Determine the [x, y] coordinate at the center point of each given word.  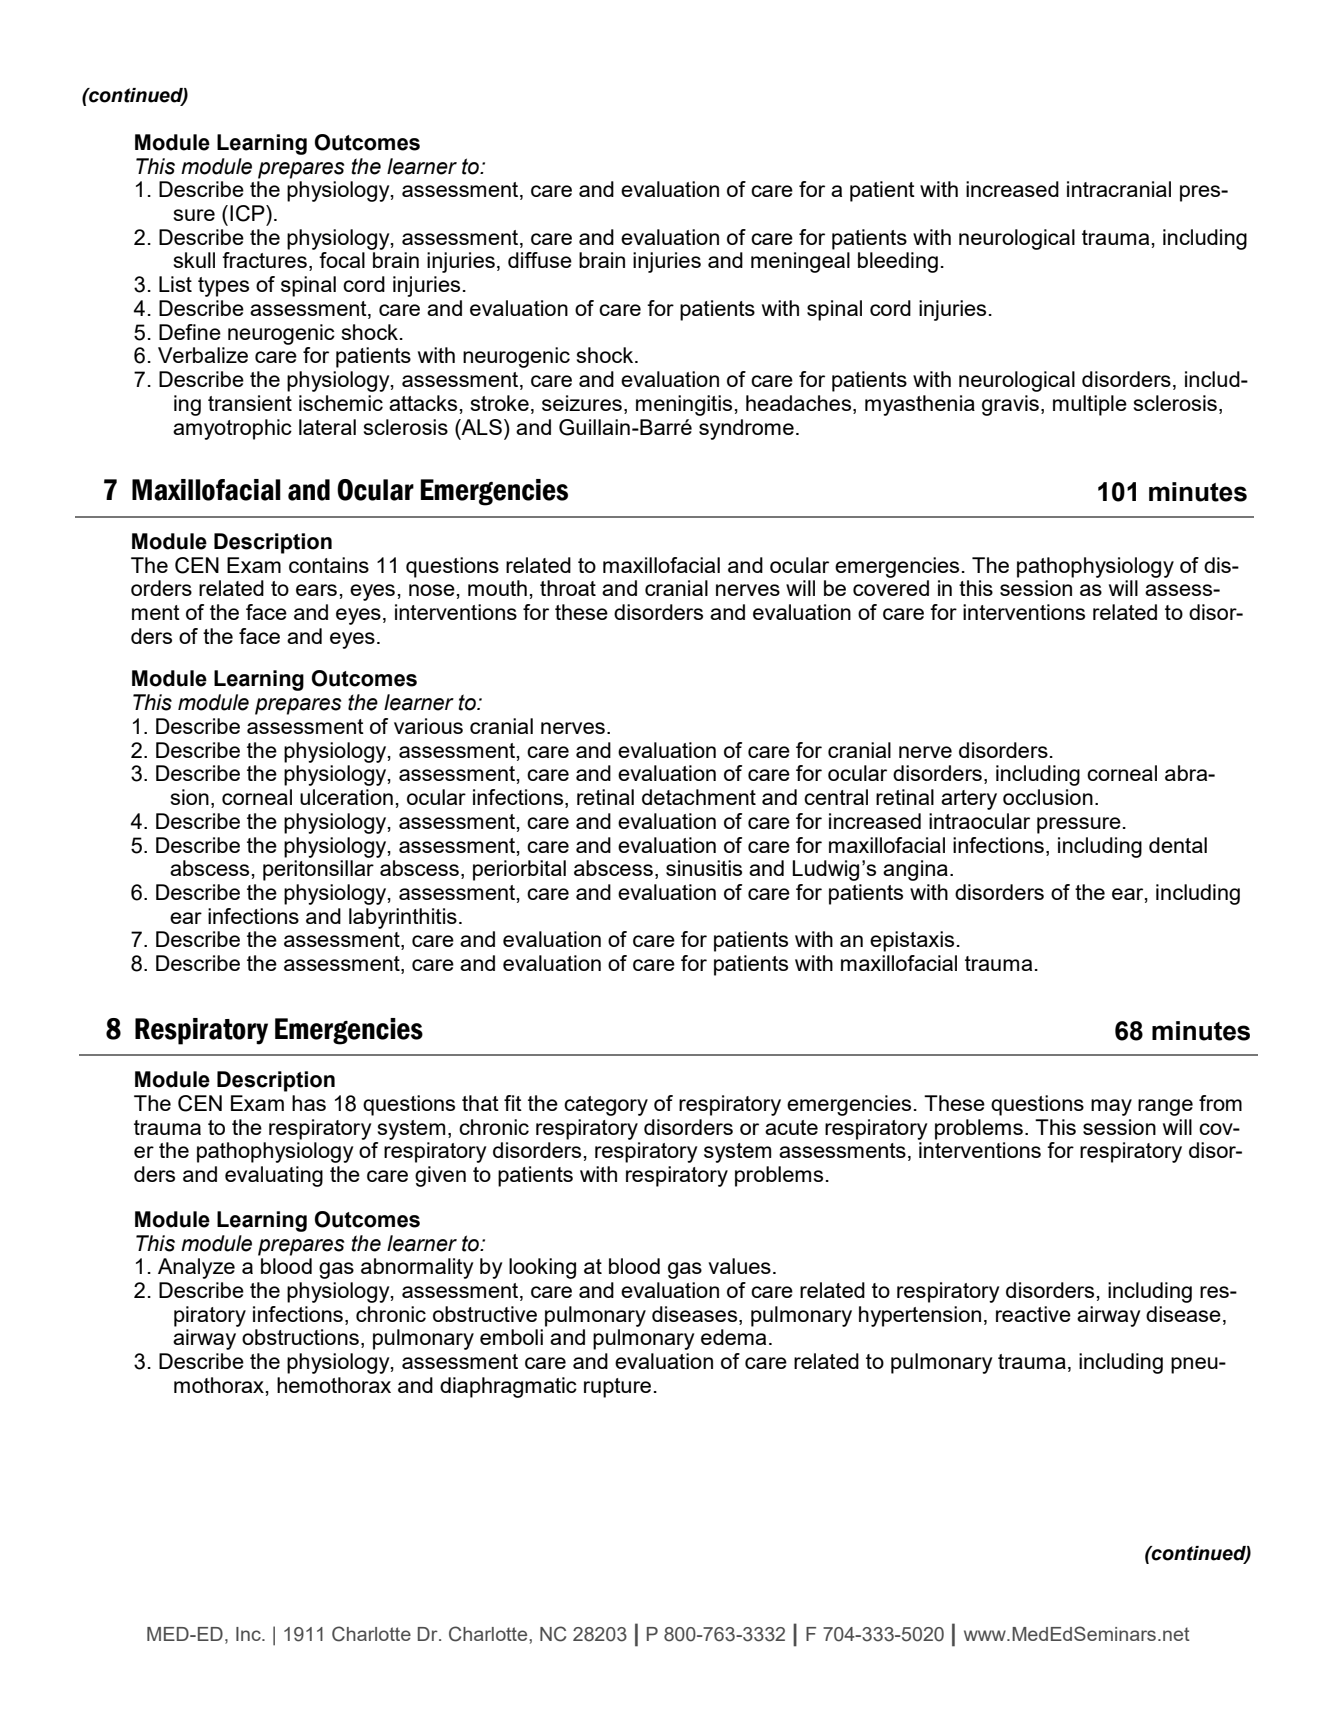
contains [329, 565]
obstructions [300, 1337]
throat [568, 588]
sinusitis [704, 868]
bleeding [898, 262]
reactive [1033, 1314]
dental [1178, 845]
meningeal [800, 262]
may [1111, 1107]
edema [733, 1337]
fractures [264, 260]
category [606, 1106]
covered [891, 588]
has [309, 1103]
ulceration [346, 797]
